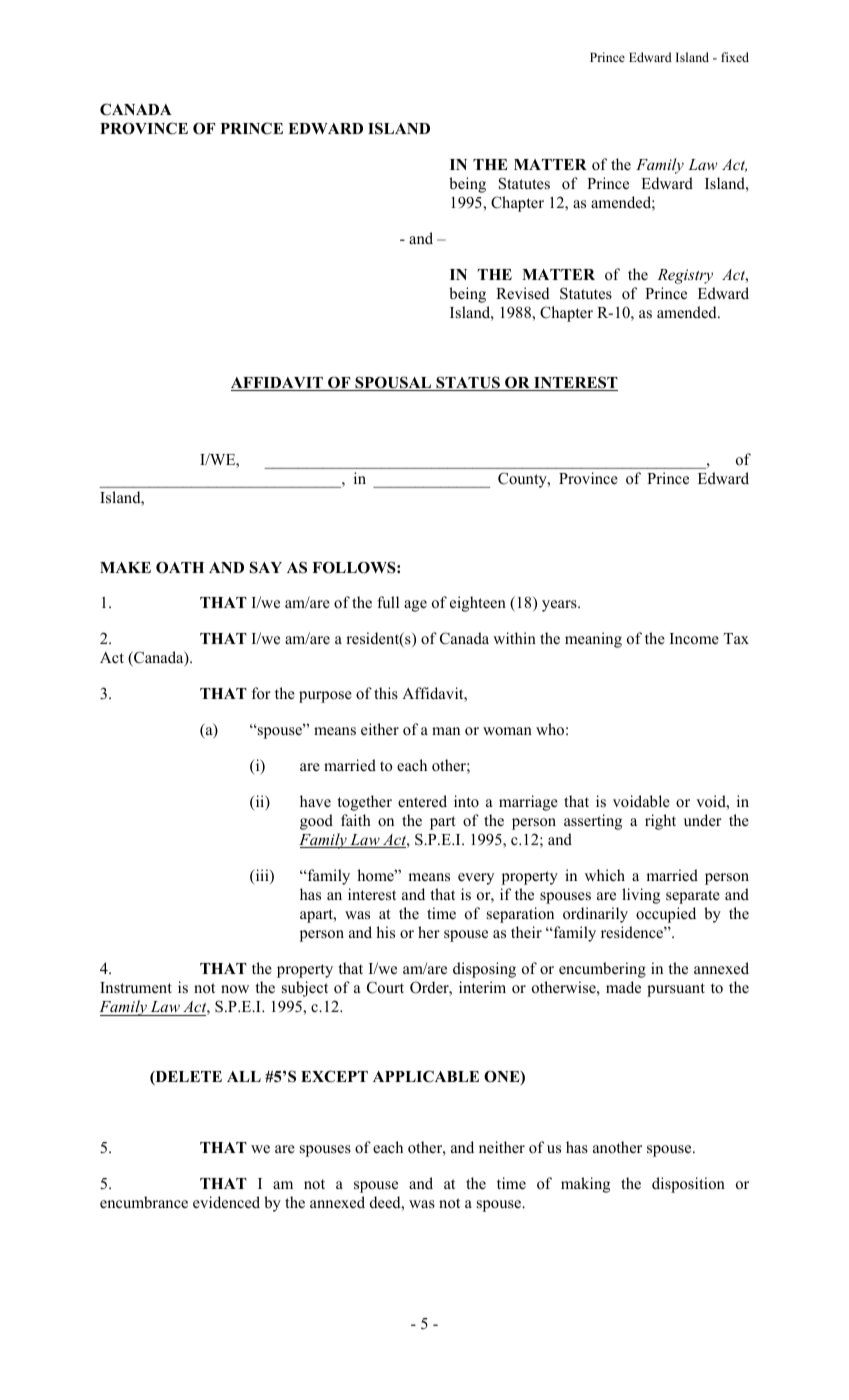 The image size is (849, 1400). Describe the element at coordinates (735, 57) in the image. I see `fixed` at that location.
